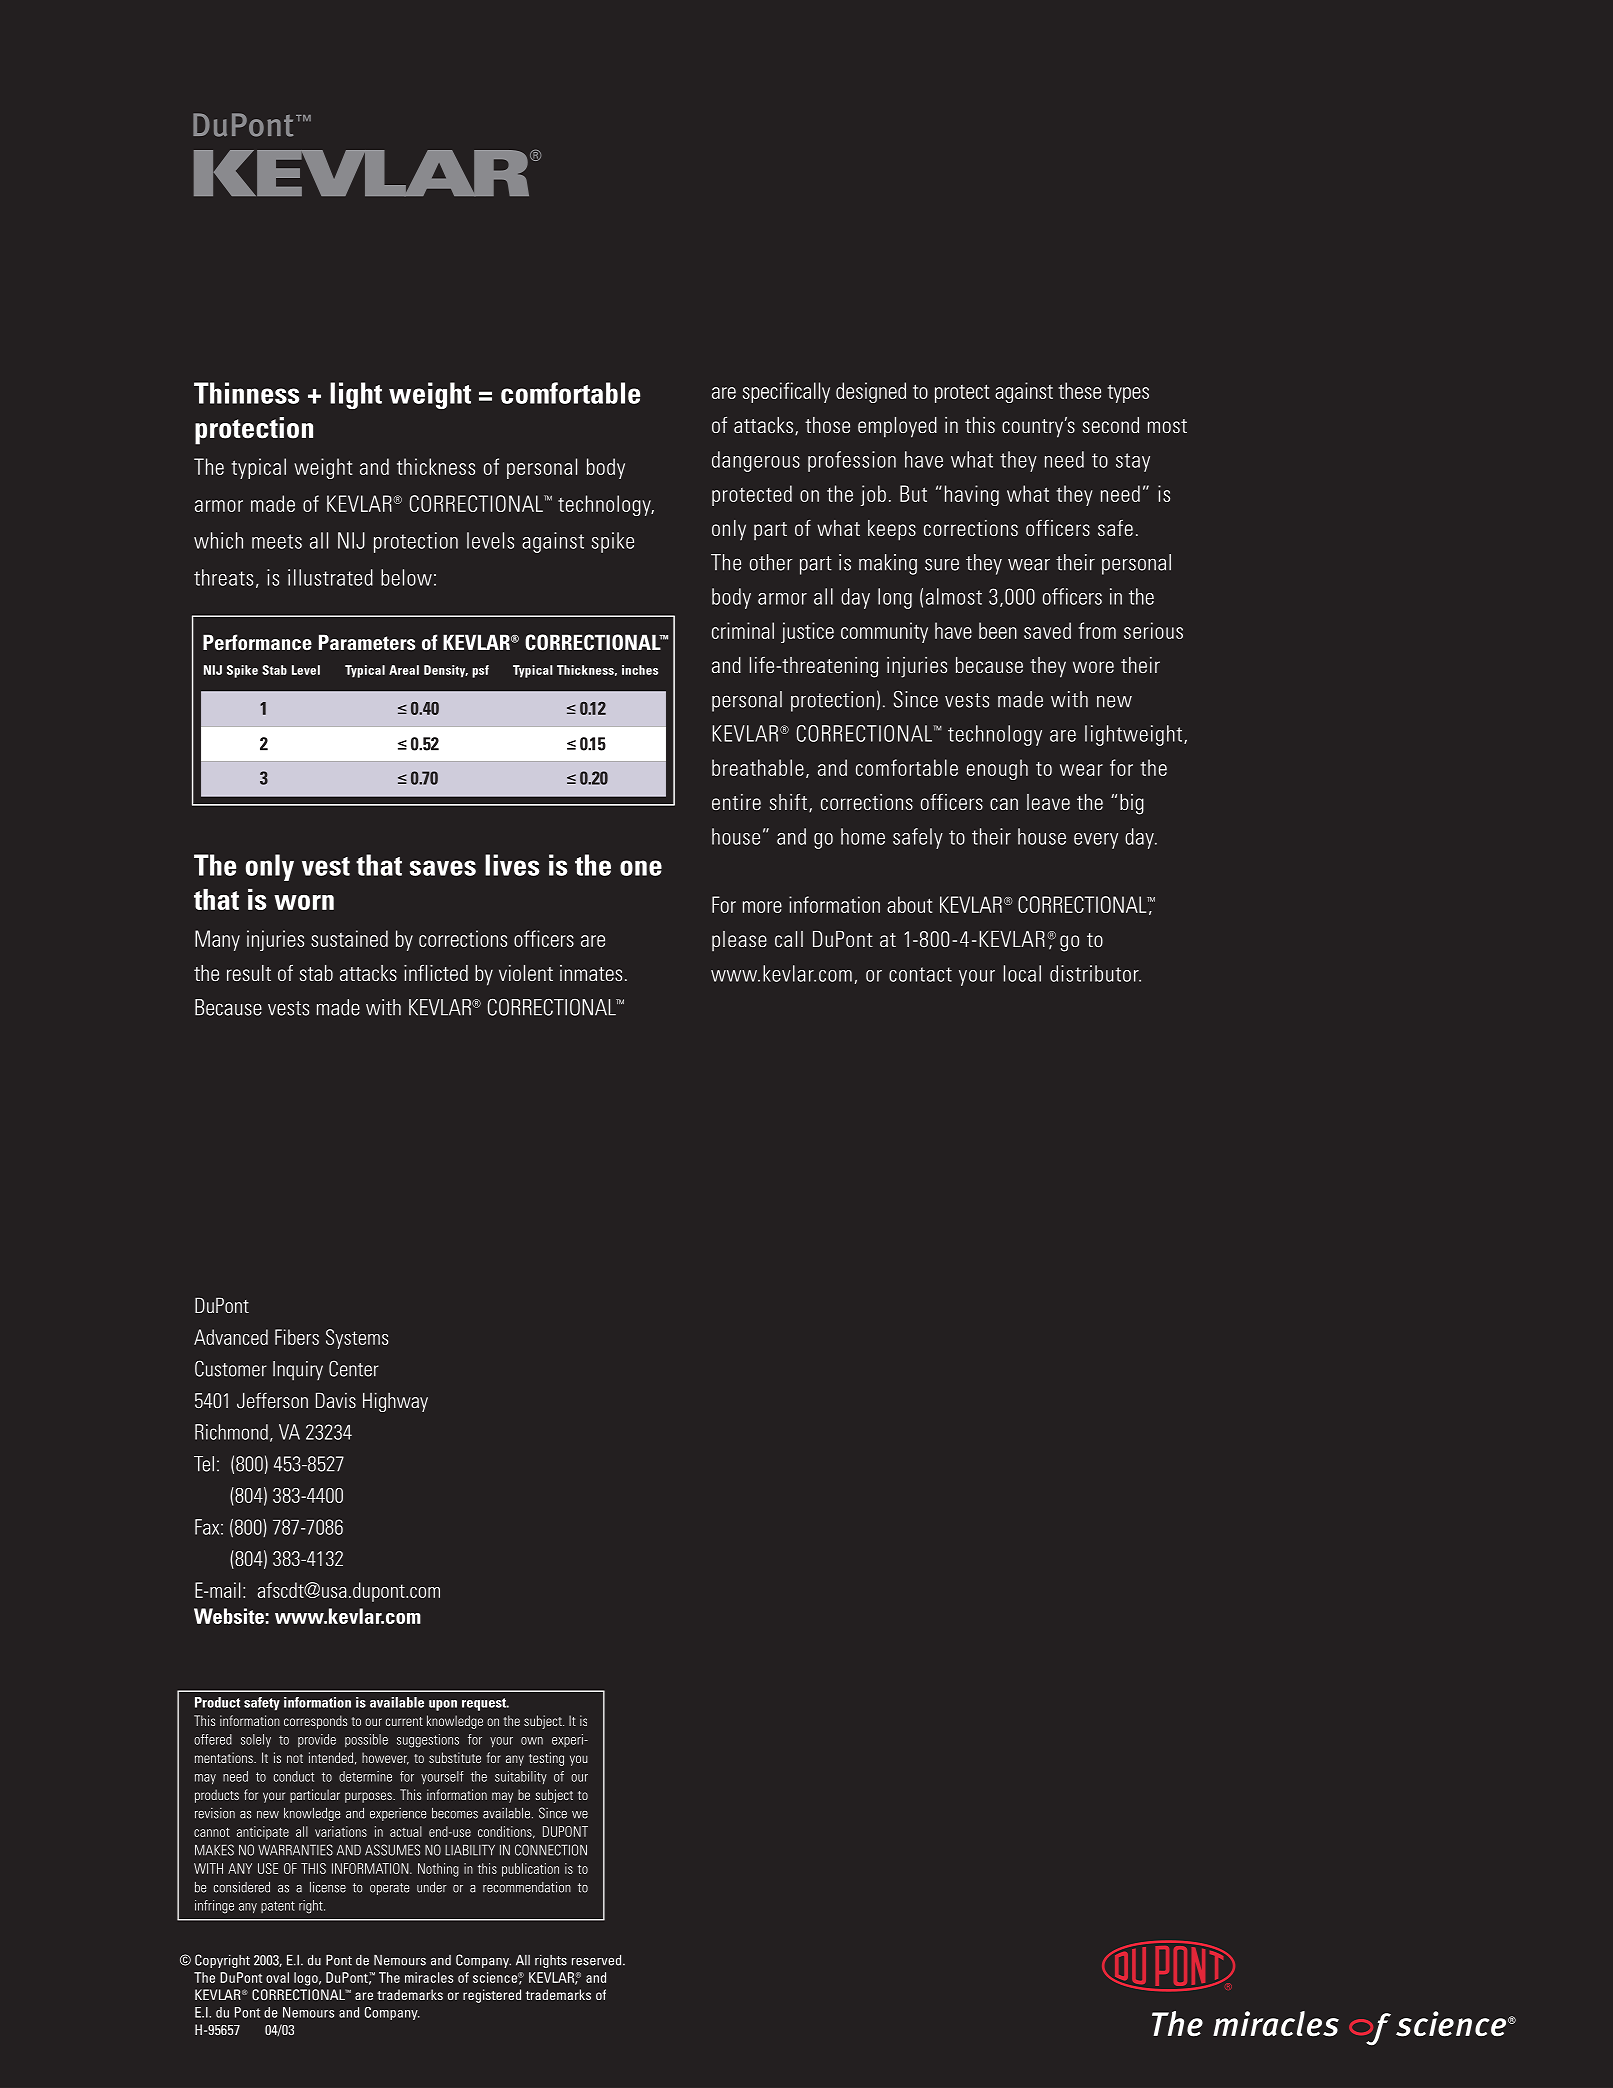  Describe the element at coordinates (247, 393) in the document. I see `Thinness` at that location.
